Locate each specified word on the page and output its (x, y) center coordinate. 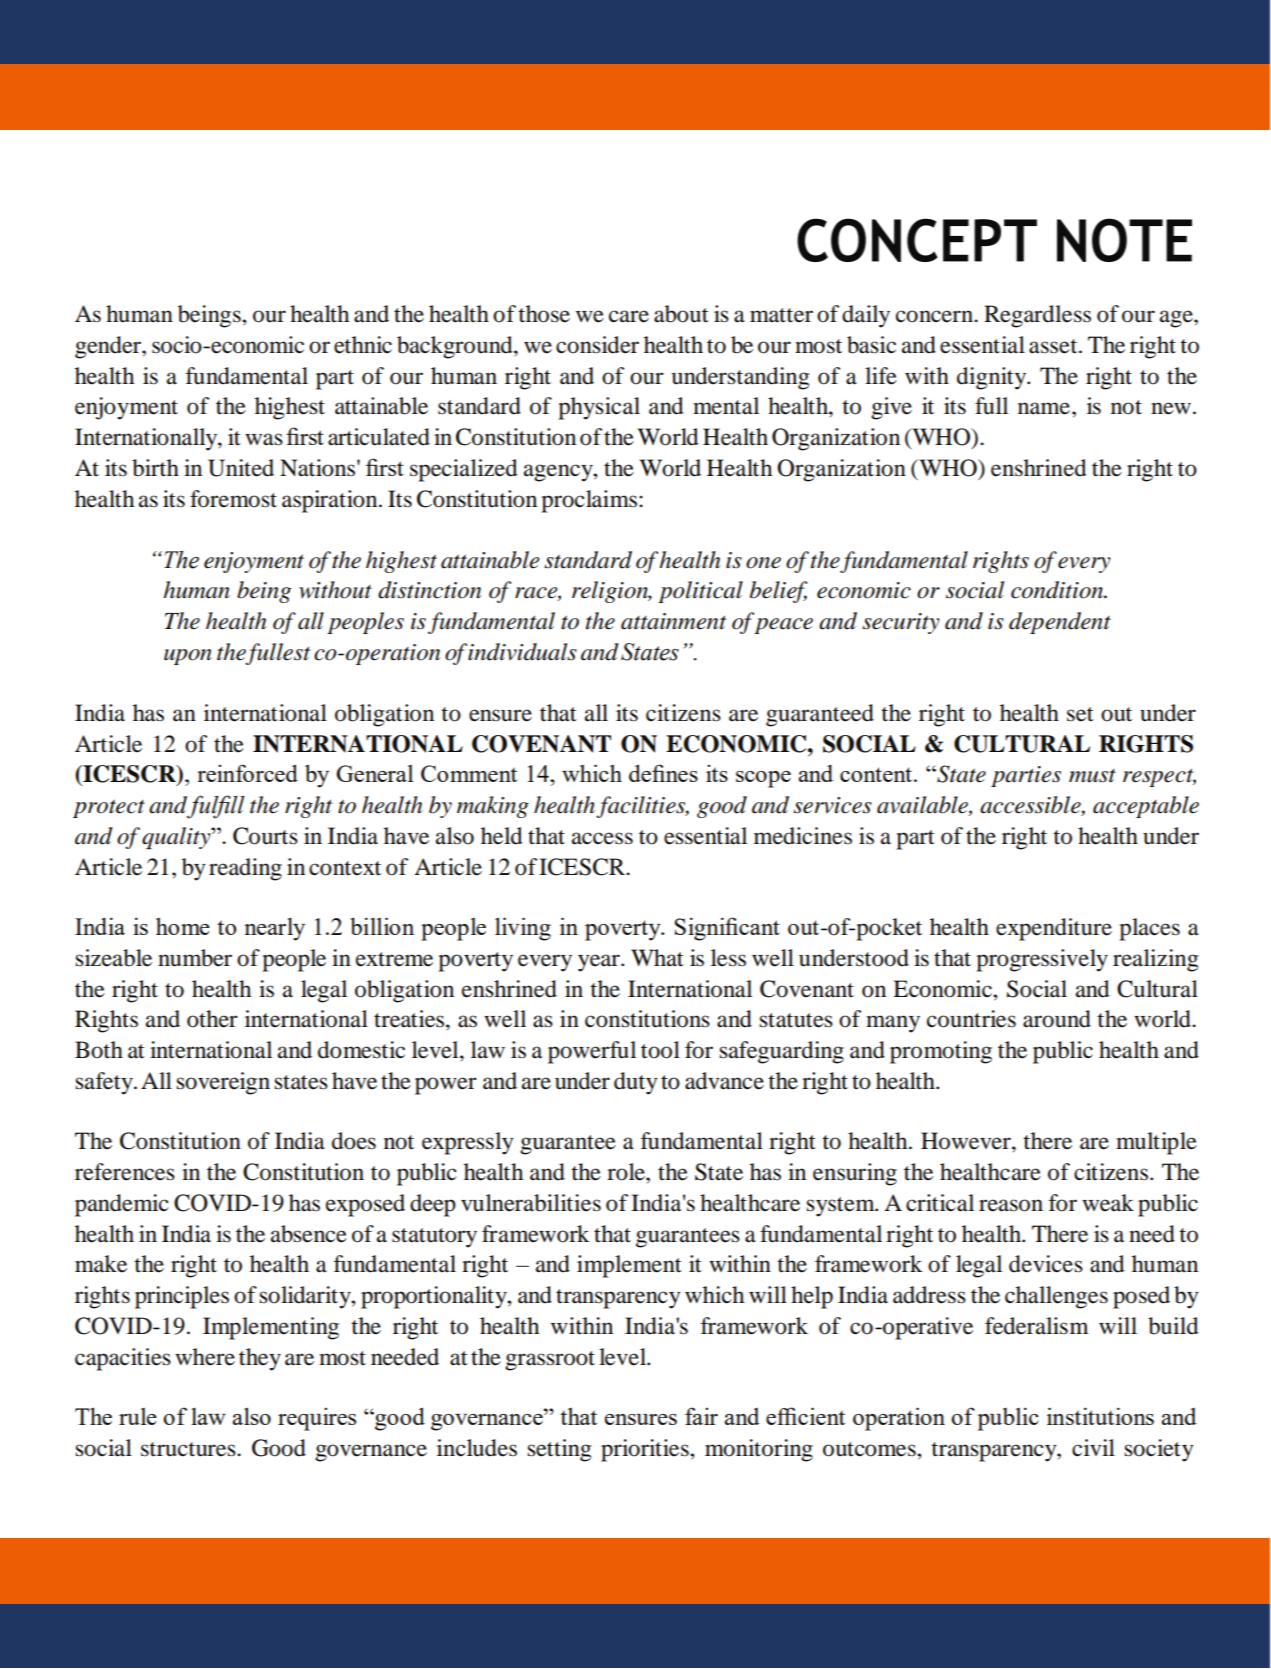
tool (660, 1050)
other (212, 1019)
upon (188, 657)
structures (189, 1449)
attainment (673, 621)
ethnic (363, 345)
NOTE (1124, 240)
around (1057, 1019)
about (681, 314)
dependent (1060, 623)
